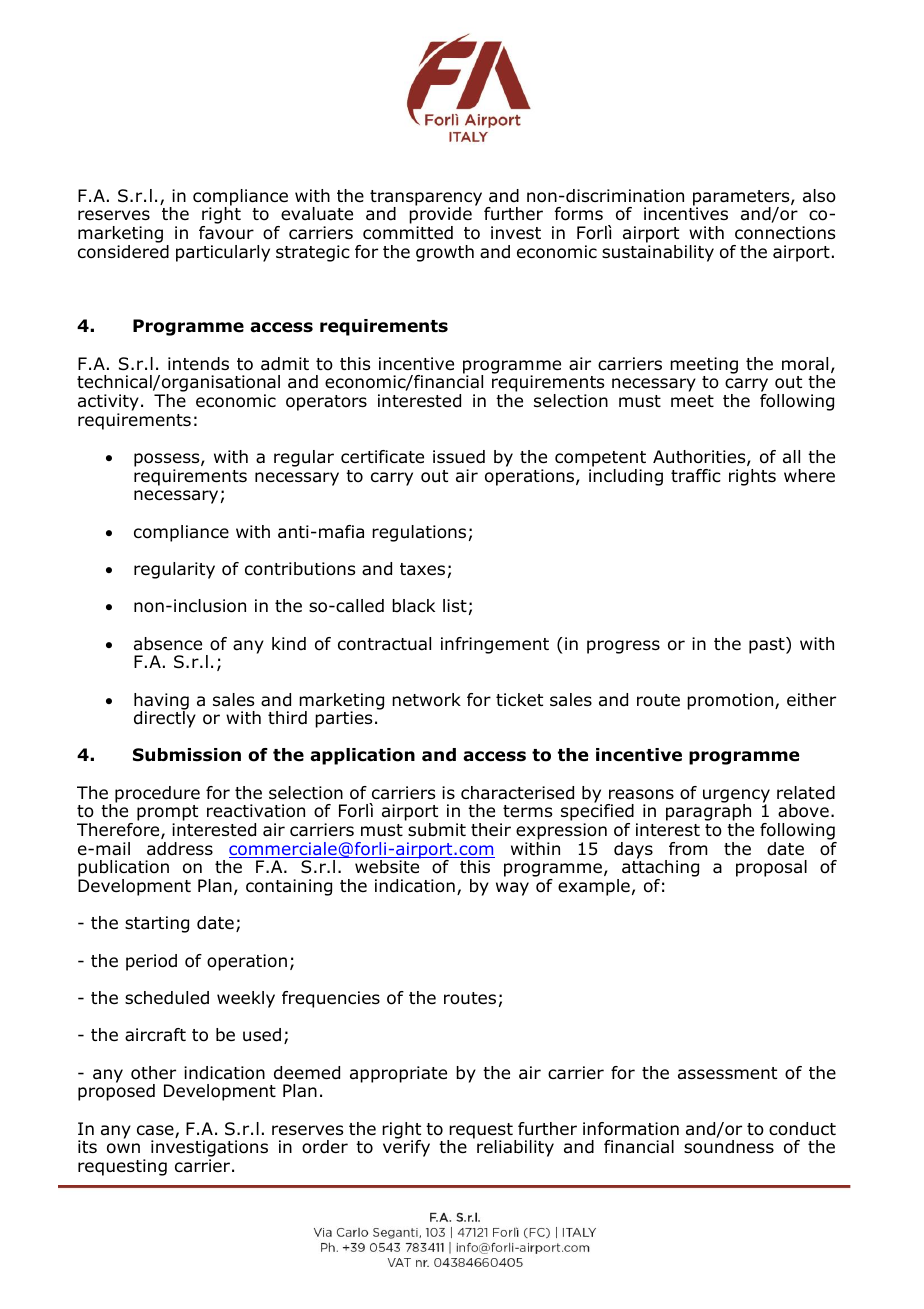 The width and height of the document is (924, 1309). Describe the element at coordinates (742, 199) in the document. I see `parameters` at that location.
